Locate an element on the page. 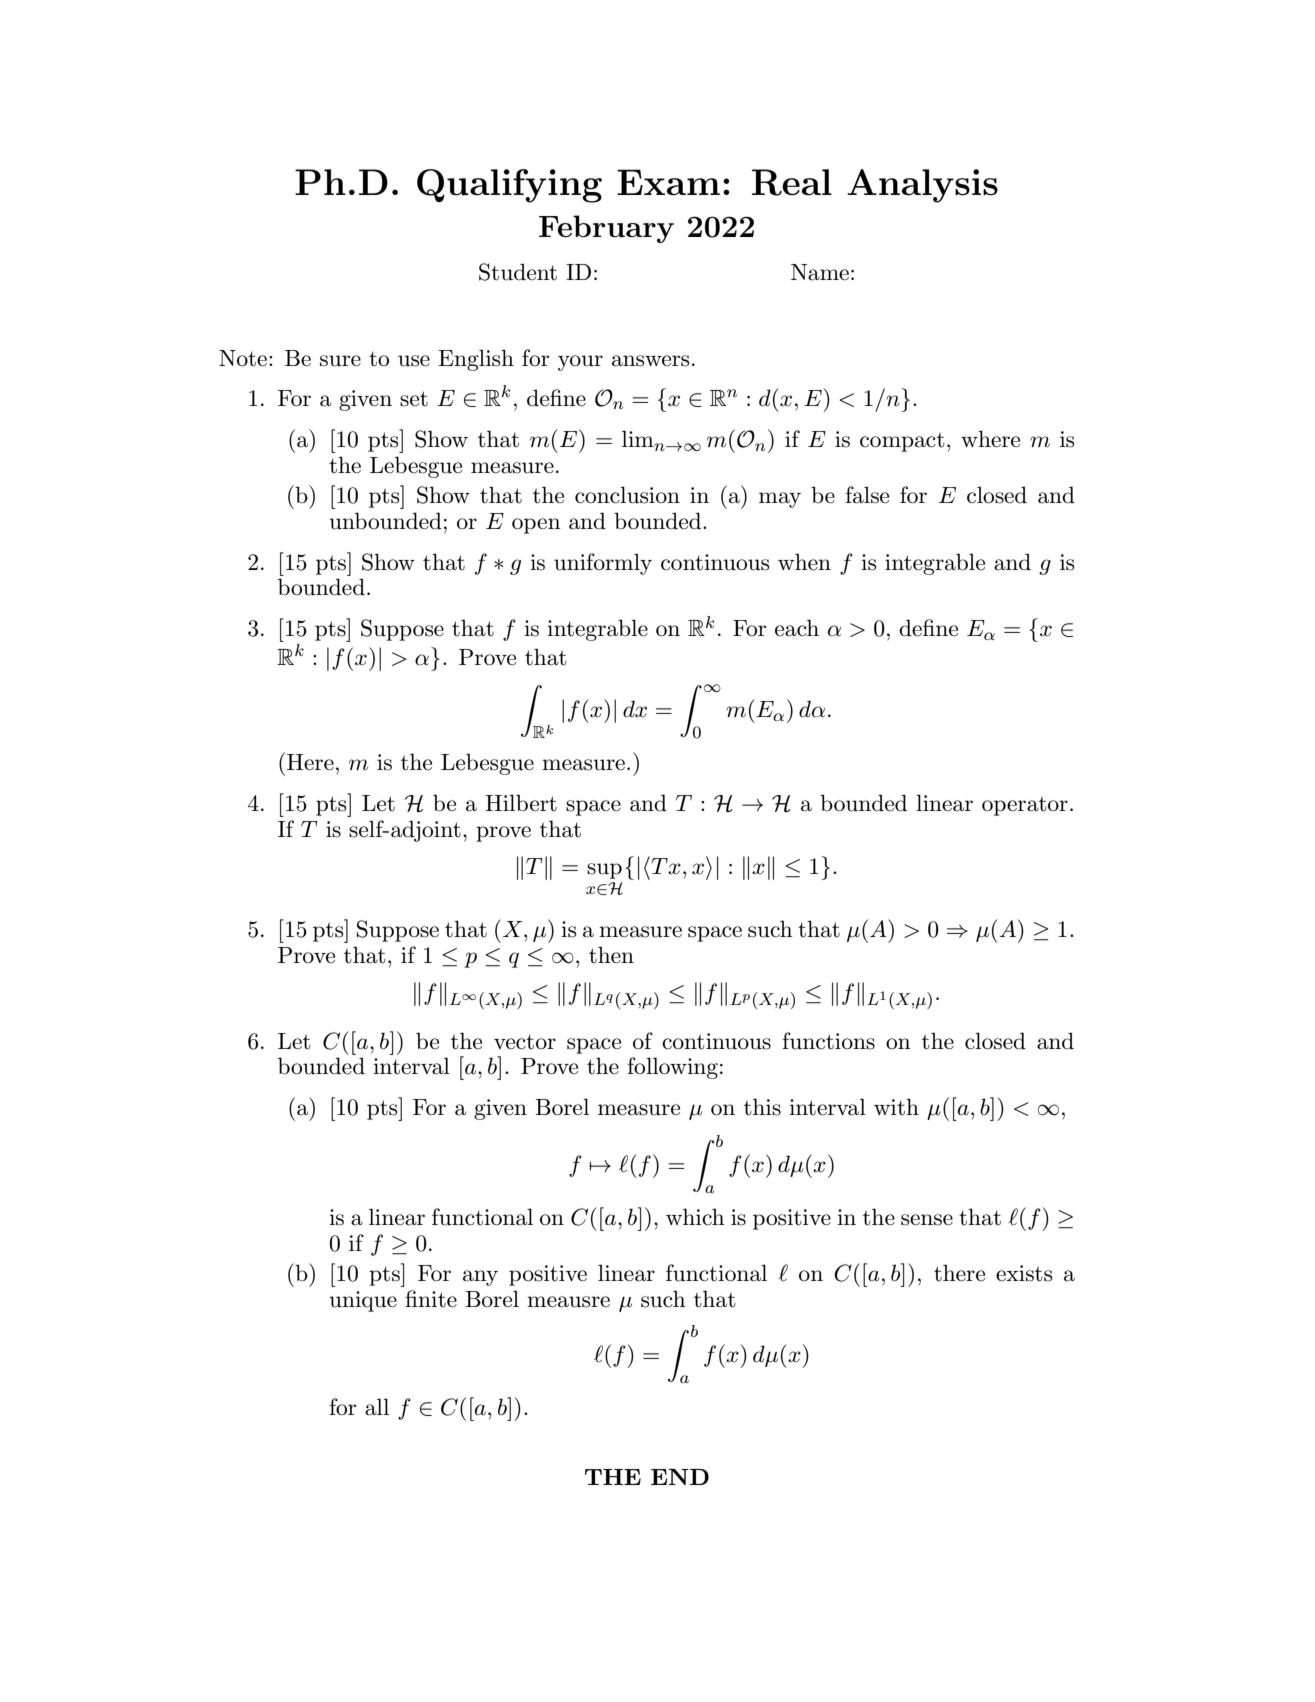  open is located at coordinates (536, 526).
